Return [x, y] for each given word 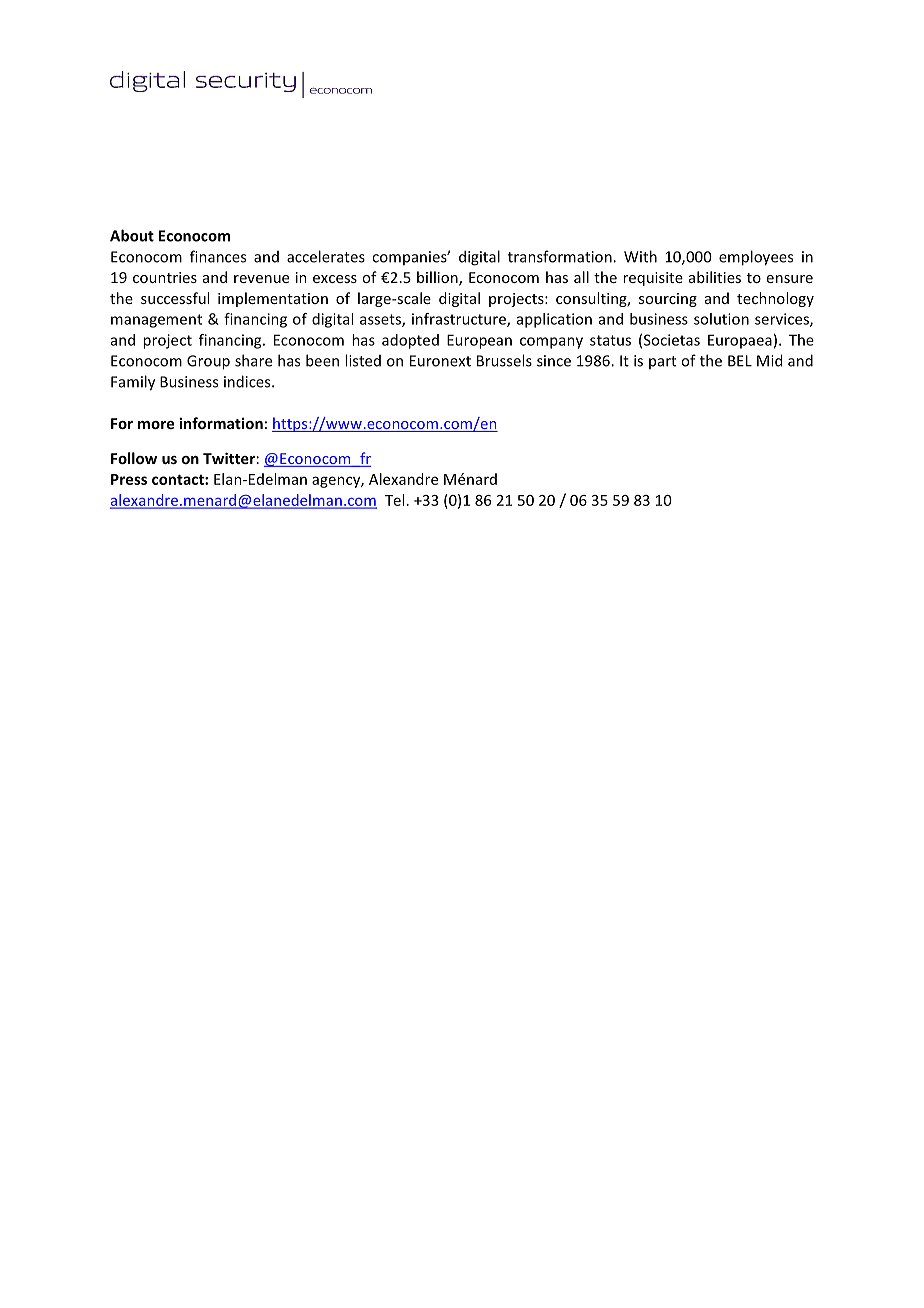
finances [218, 256]
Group [208, 362]
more [156, 425]
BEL [740, 361]
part [662, 362]
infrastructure [460, 320]
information [221, 423]
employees [756, 258]
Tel [394, 500]
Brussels [504, 360]
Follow [134, 458]
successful [175, 298]
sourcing [668, 300]
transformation [561, 256]
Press [129, 479]
